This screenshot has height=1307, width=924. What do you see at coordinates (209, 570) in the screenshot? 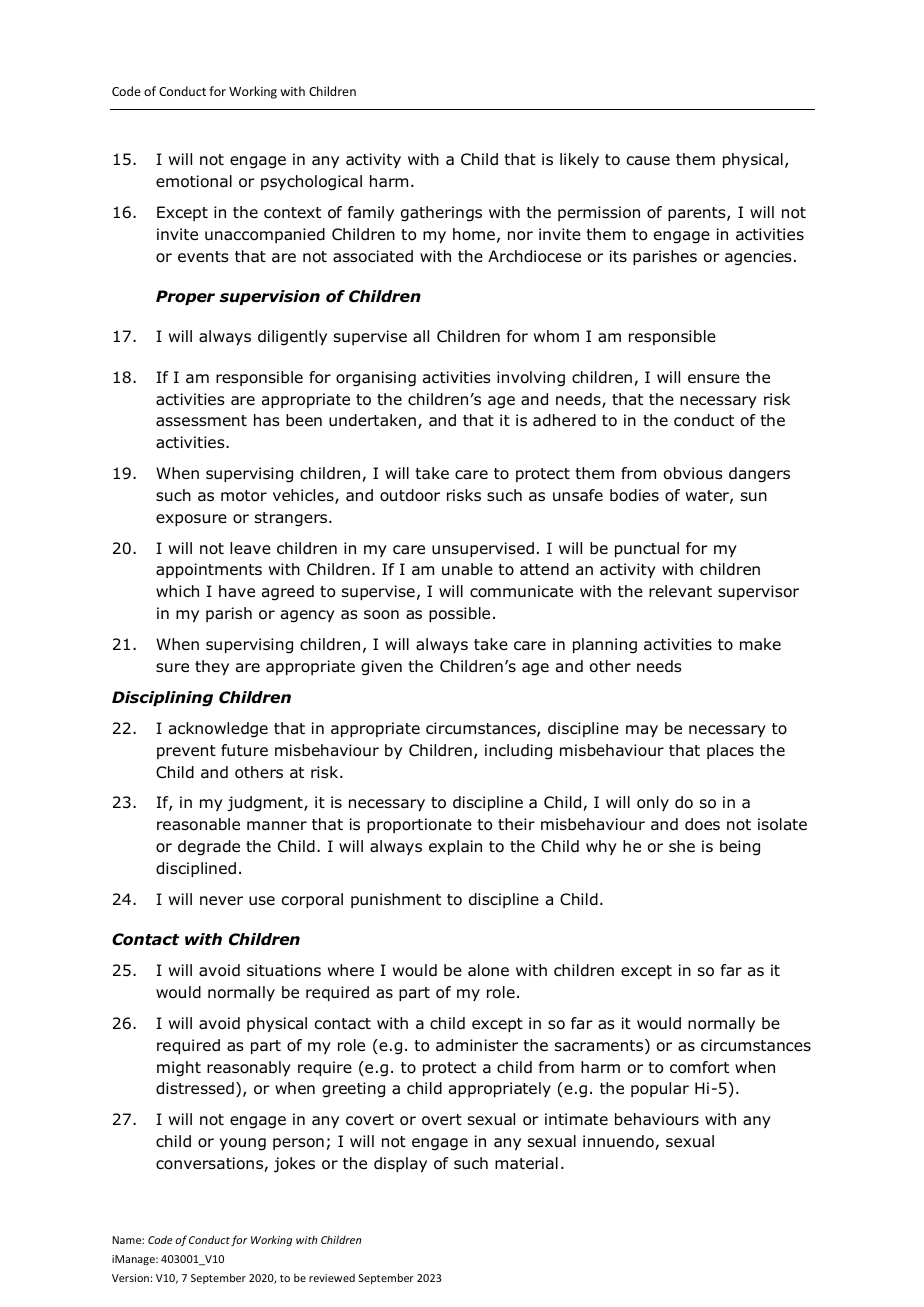
I see `appointments` at bounding box center [209, 570].
